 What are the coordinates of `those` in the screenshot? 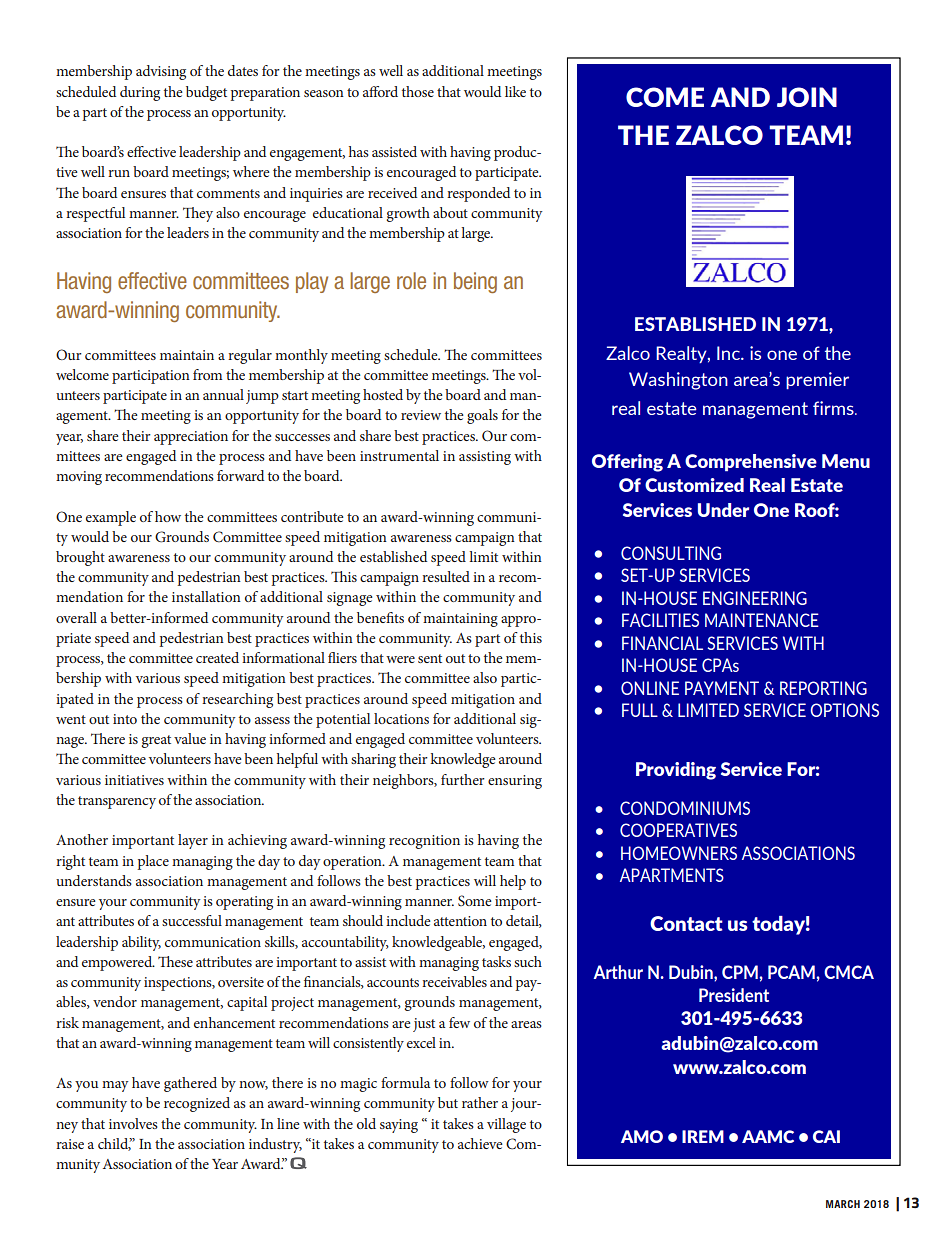 It's located at (418, 91).
